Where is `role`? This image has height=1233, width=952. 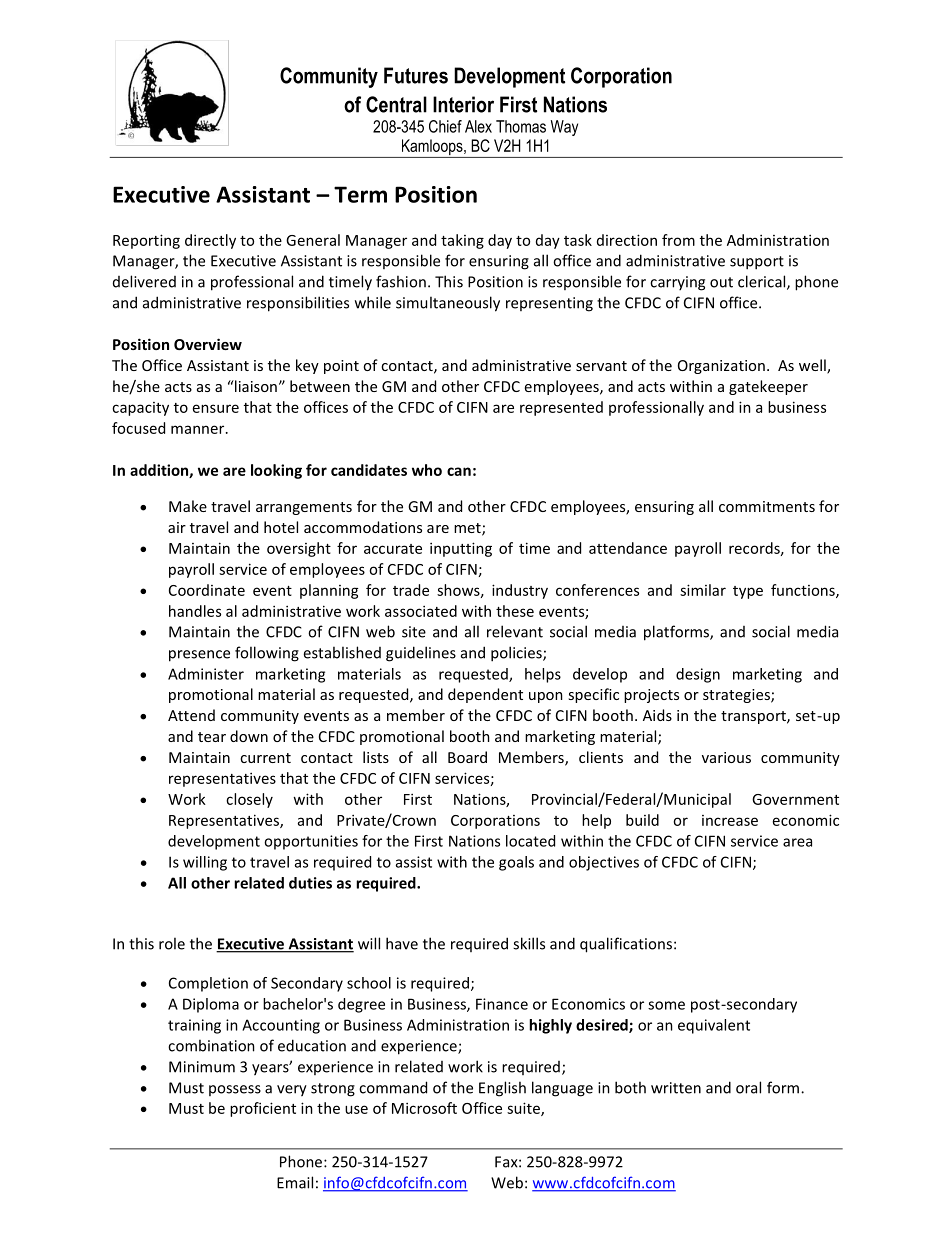
role is located at coordinates (172, 943).
